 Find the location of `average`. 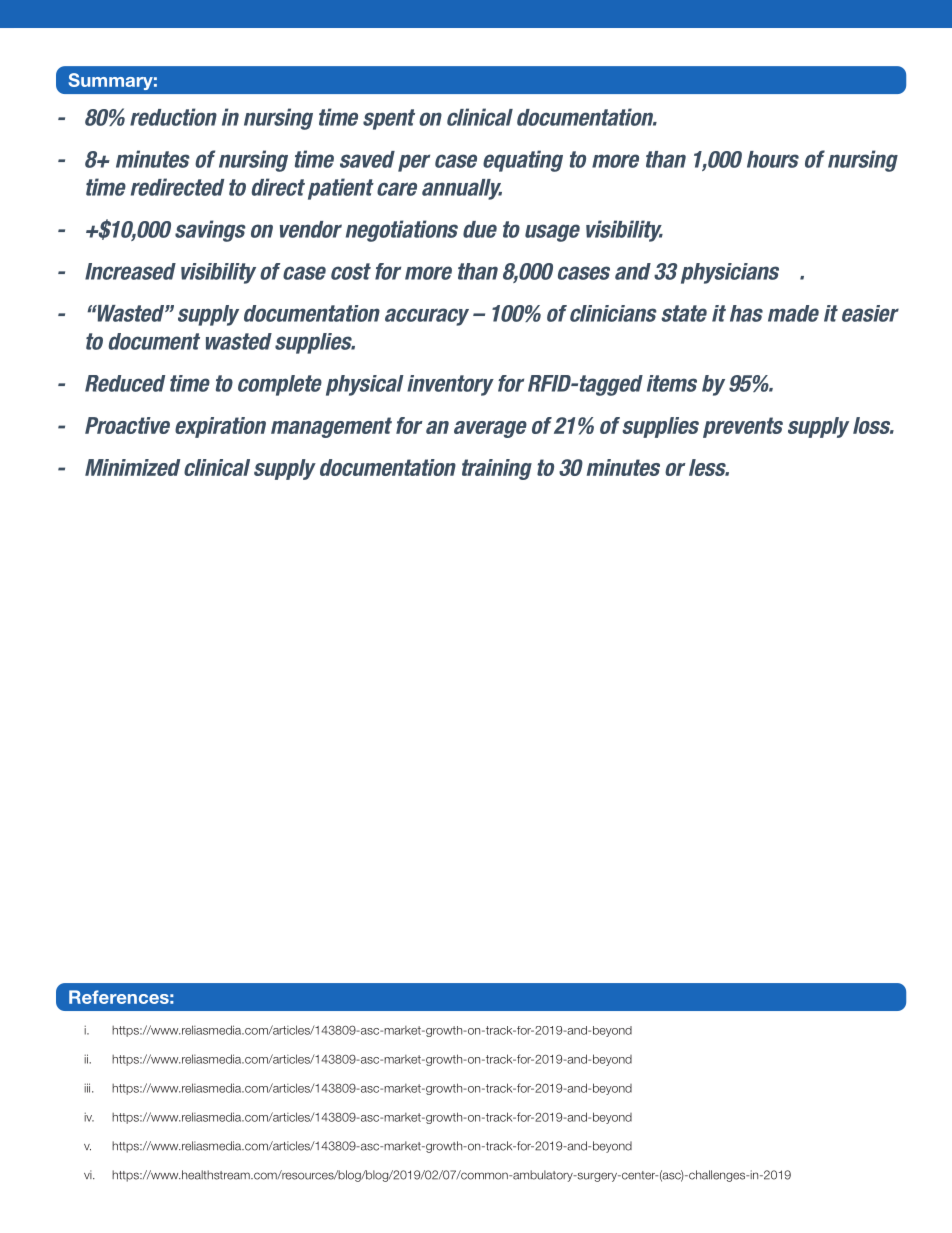

average is located at coordinates (490, 429).
